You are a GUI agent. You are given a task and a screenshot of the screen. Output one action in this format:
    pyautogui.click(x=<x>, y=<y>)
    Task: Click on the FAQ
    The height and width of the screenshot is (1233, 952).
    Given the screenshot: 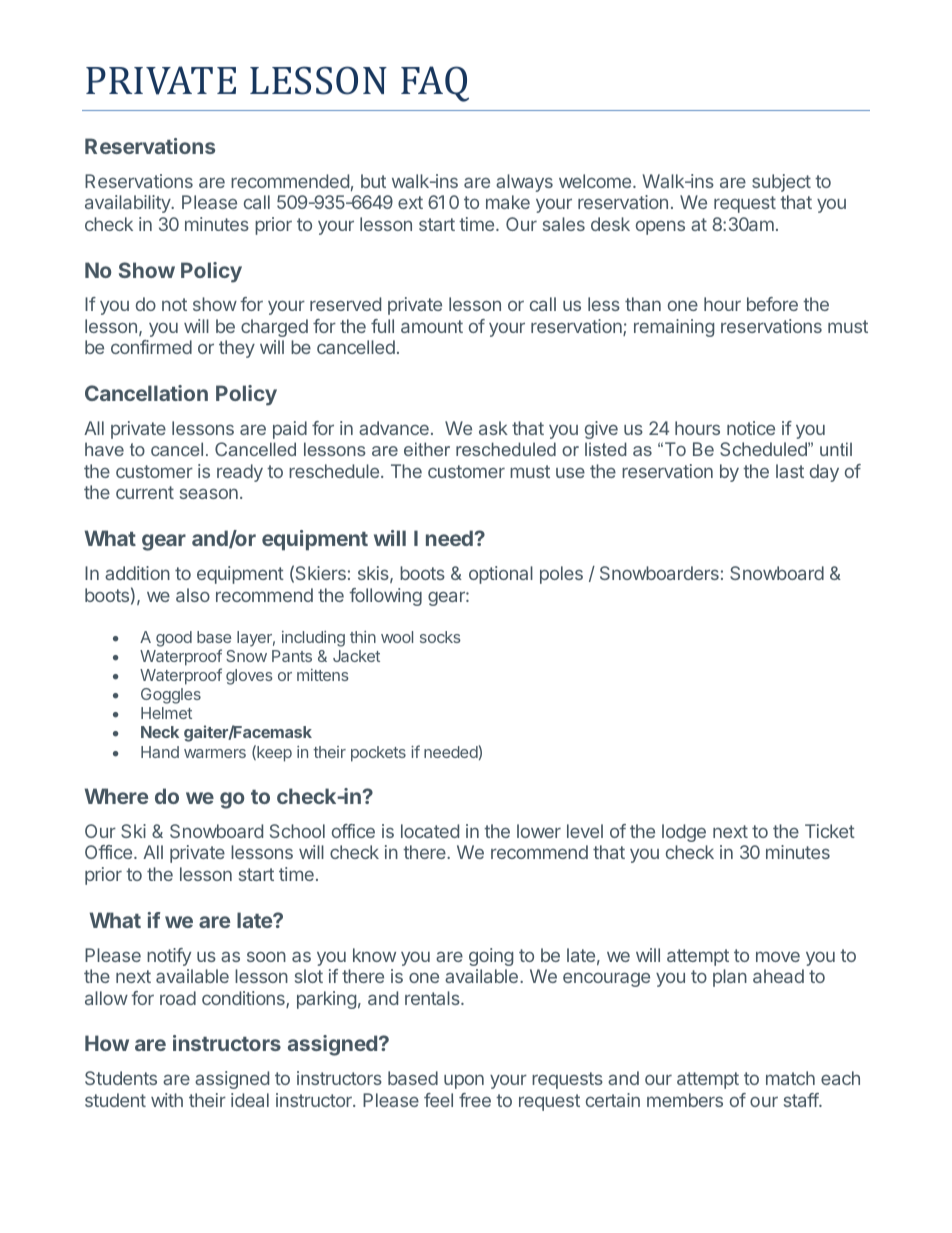 What is the action you would take?
    pyautogui.click(x=435, y=84)
